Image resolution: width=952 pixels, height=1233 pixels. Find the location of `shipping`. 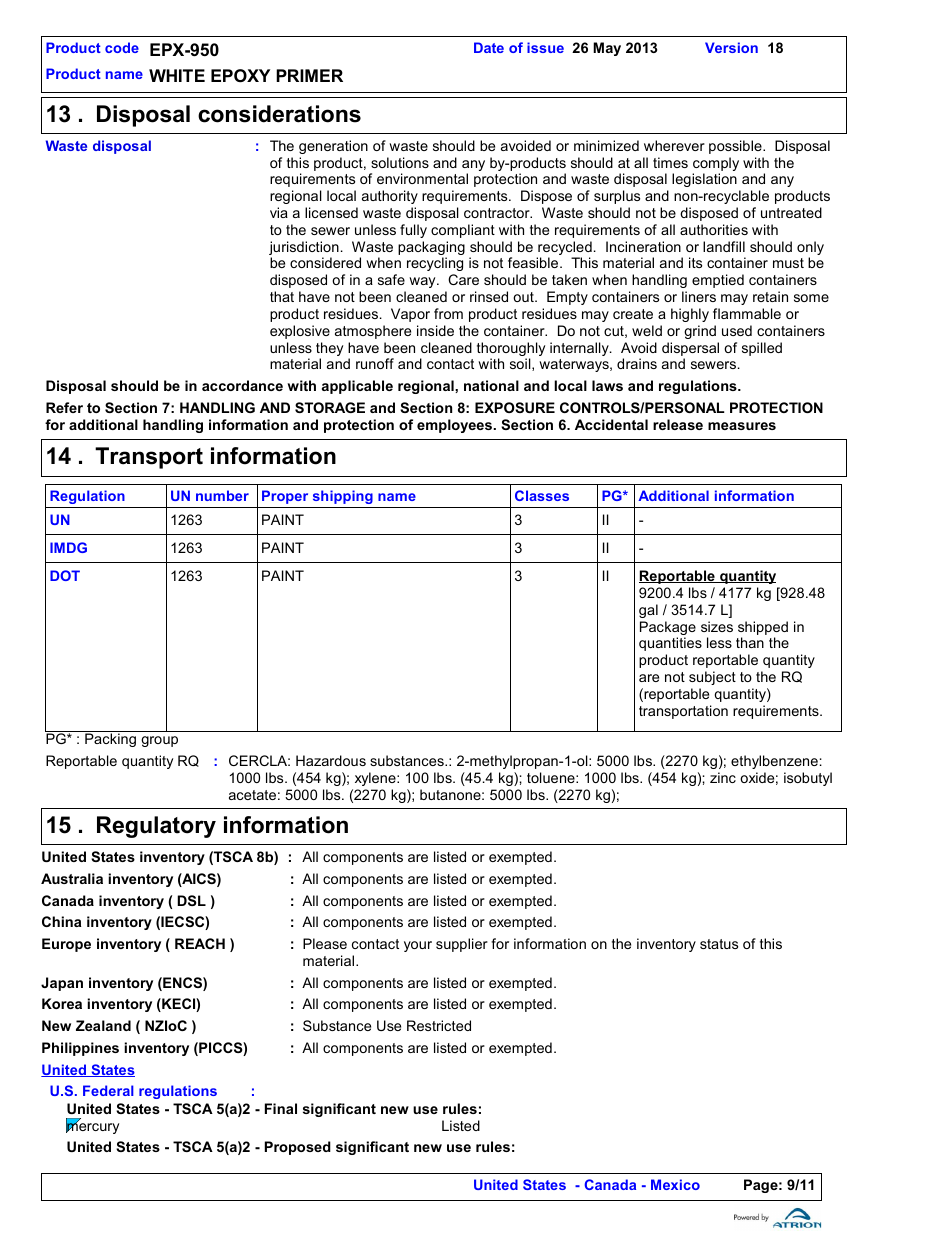

shipping is located at coordinates (343, 497).
